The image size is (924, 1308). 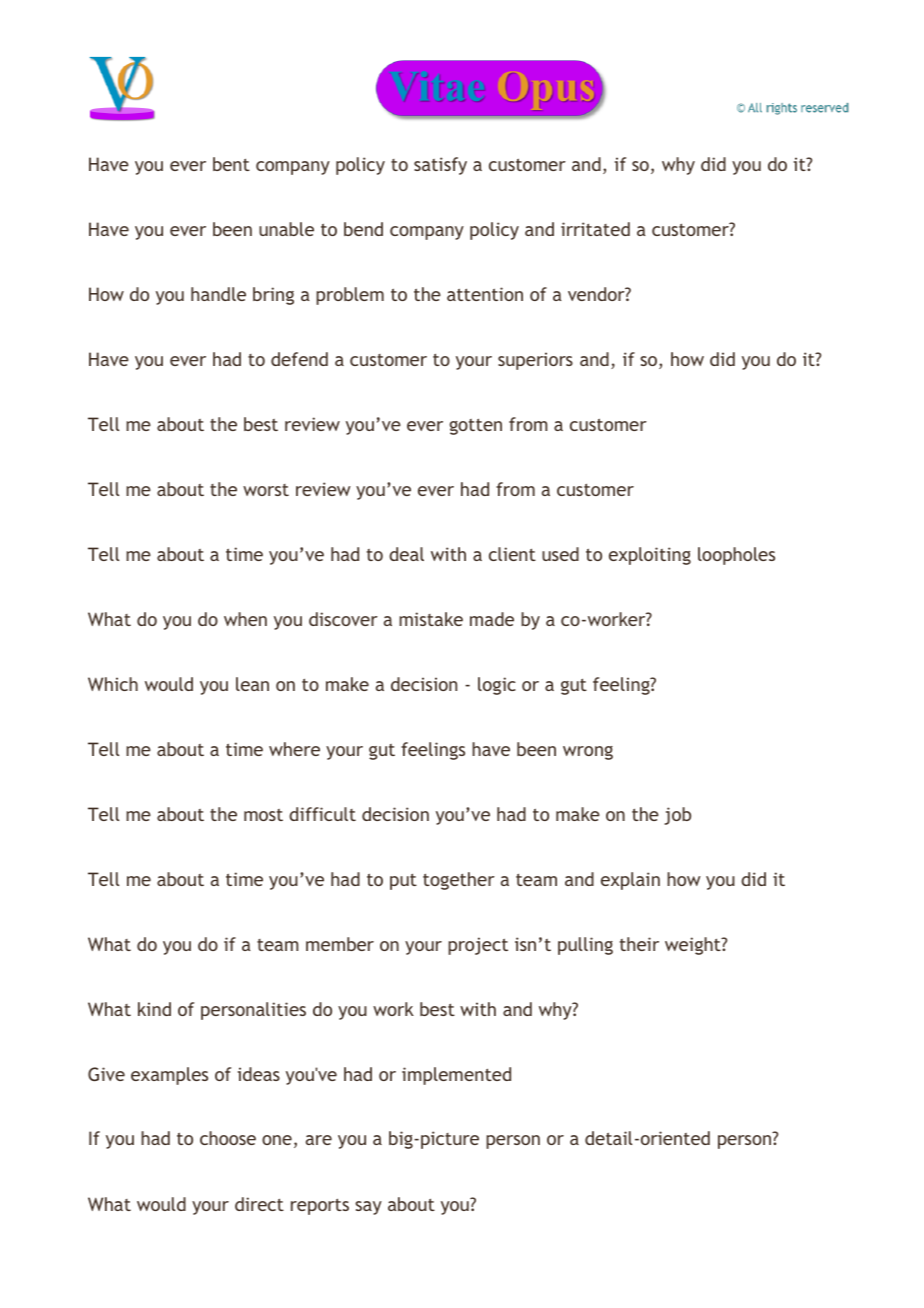 I want to click on choose, so click(x=228, y=1138).
